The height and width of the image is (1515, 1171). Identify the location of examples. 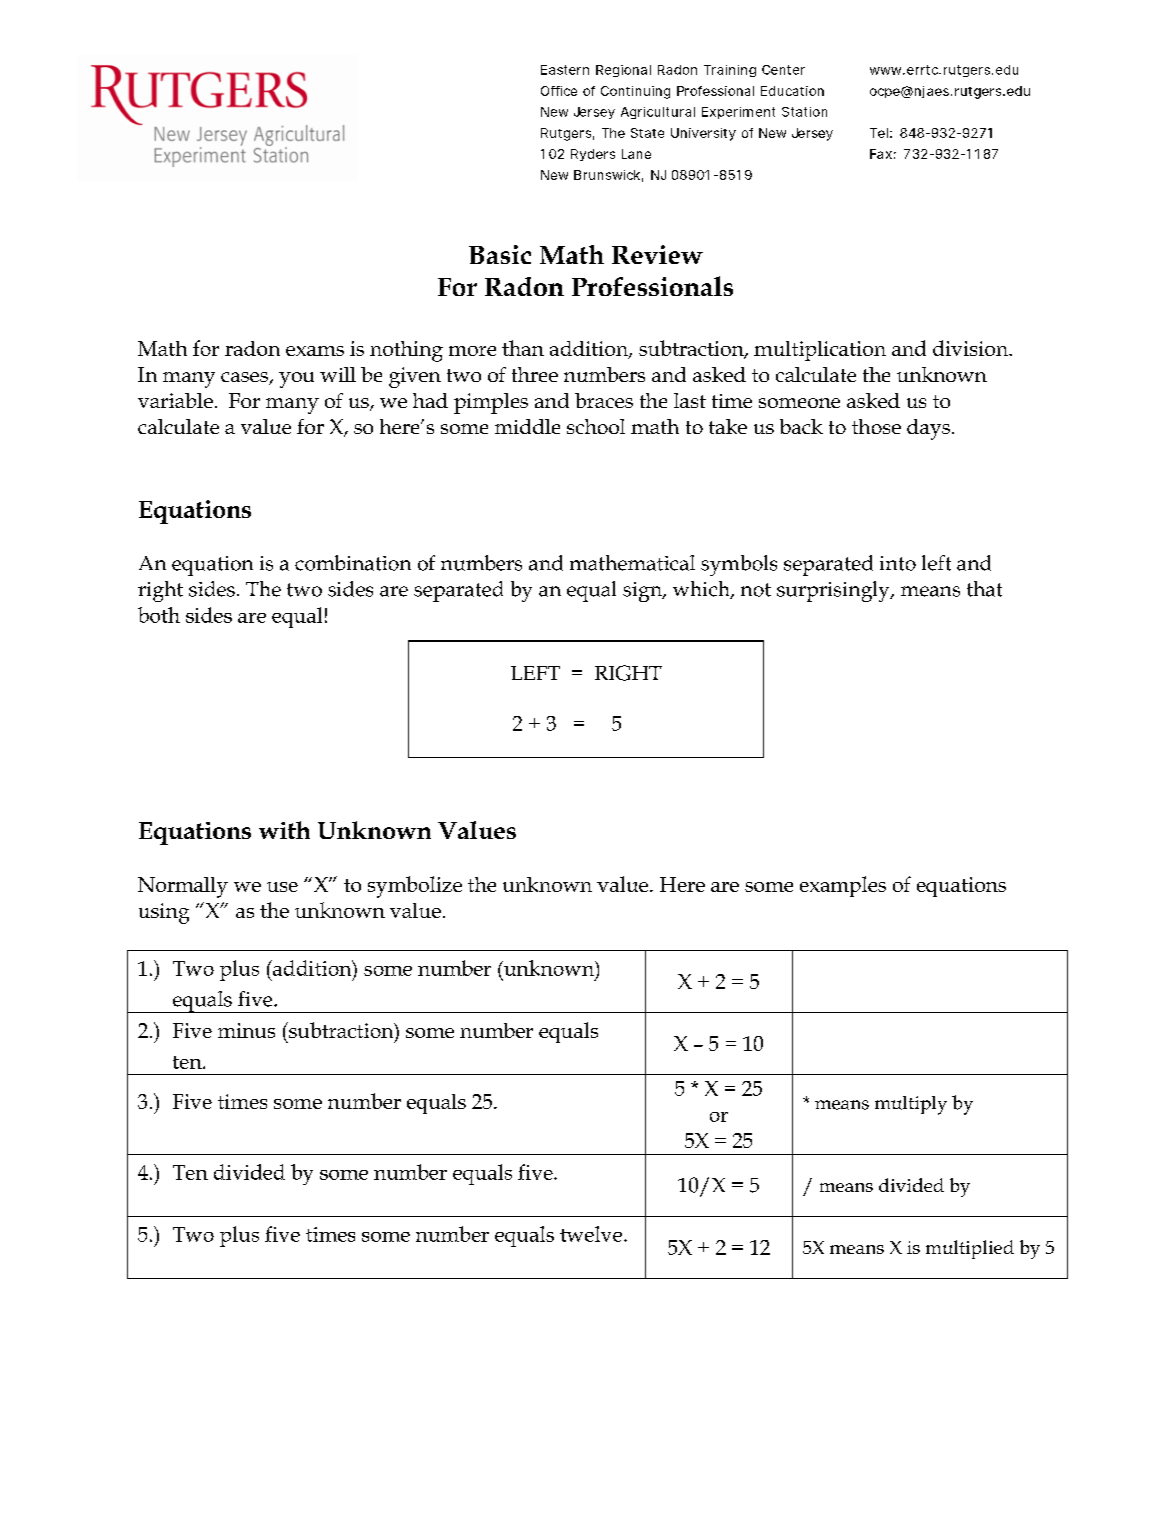
(843, 886).
